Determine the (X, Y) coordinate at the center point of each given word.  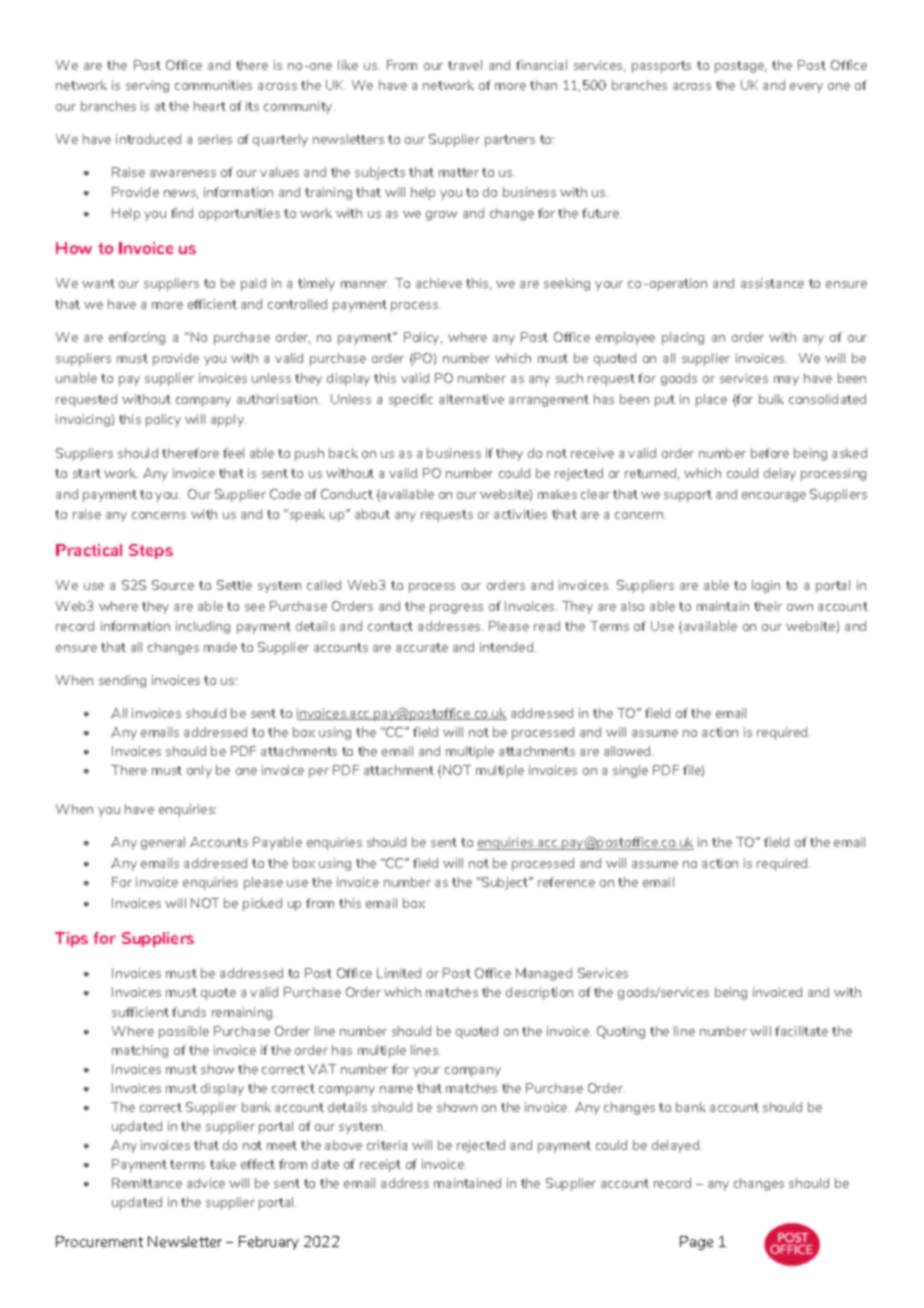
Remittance (147, 1183)
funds (189, 1012)
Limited (399, 973)
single (630, 771)
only (199, 771)
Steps (151, 551)
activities (520, 514)
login (766, 586)
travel (465, 65)
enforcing (137, 338)
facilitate (801, 1031)
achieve (439, 283)
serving (147, 86)
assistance (772, 283)
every (806, 88)
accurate (422, 647)
